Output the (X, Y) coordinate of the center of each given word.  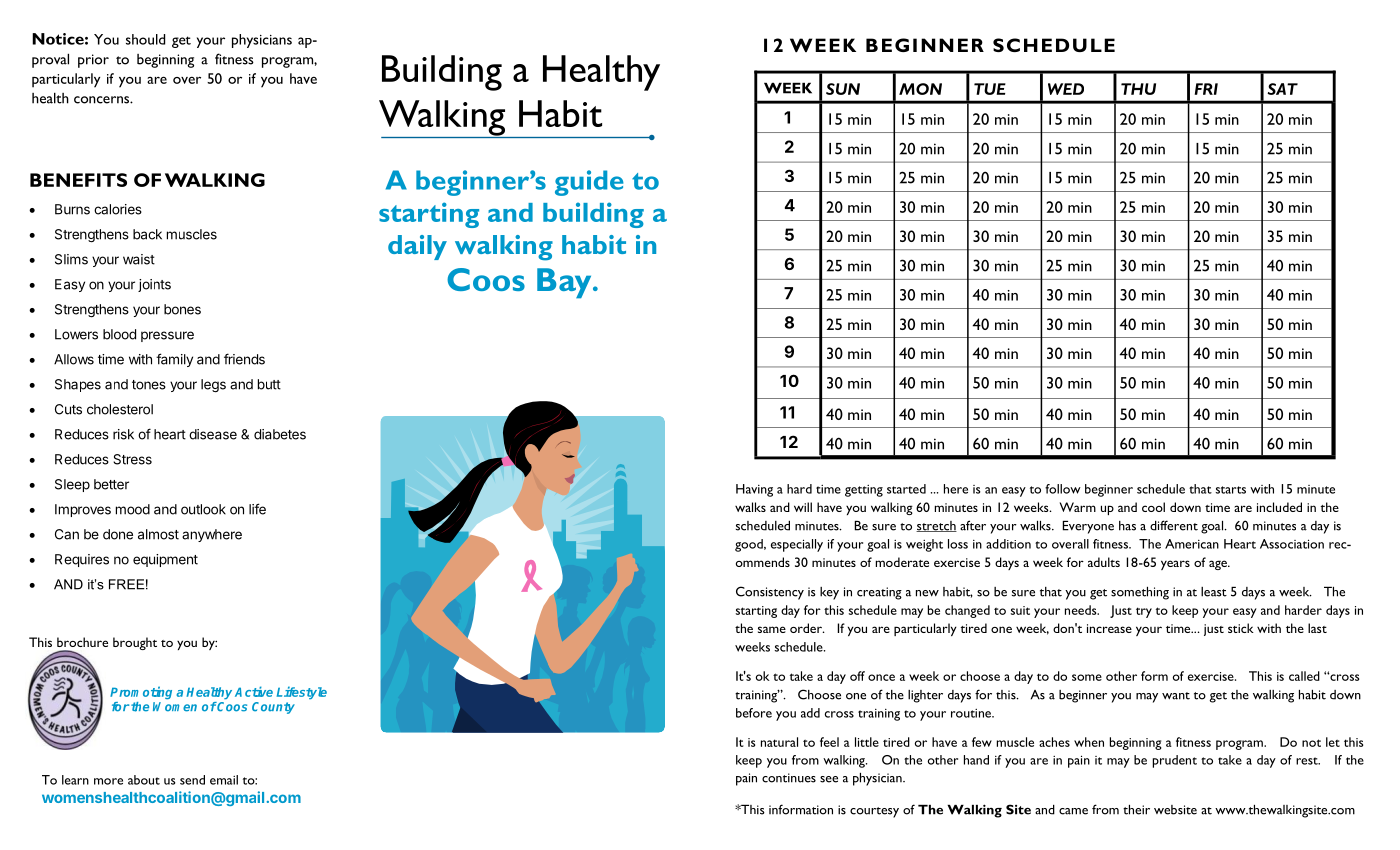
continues (789, 778)
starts (1231, 490)
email (224, 780)
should (145, 39)
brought (135, 643)
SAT (1282, 89)
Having (754, 490)
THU (1138, 89)
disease (213, 434)
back (147, 234)
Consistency (770, 593)
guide (589, 183)
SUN (843, 89)
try (1144, 612)
